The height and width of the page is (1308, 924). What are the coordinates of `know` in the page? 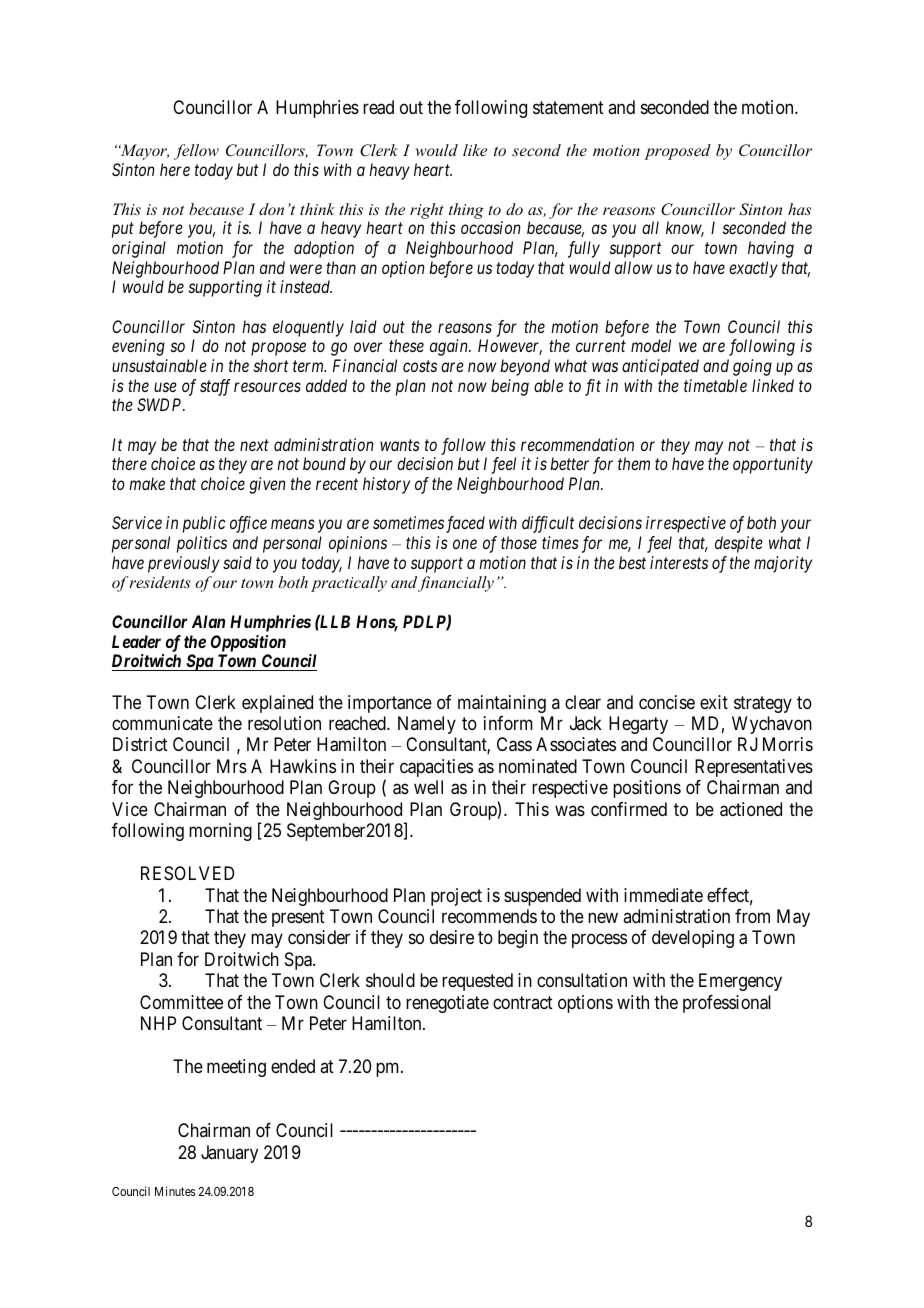 It's located at (685, 229).
